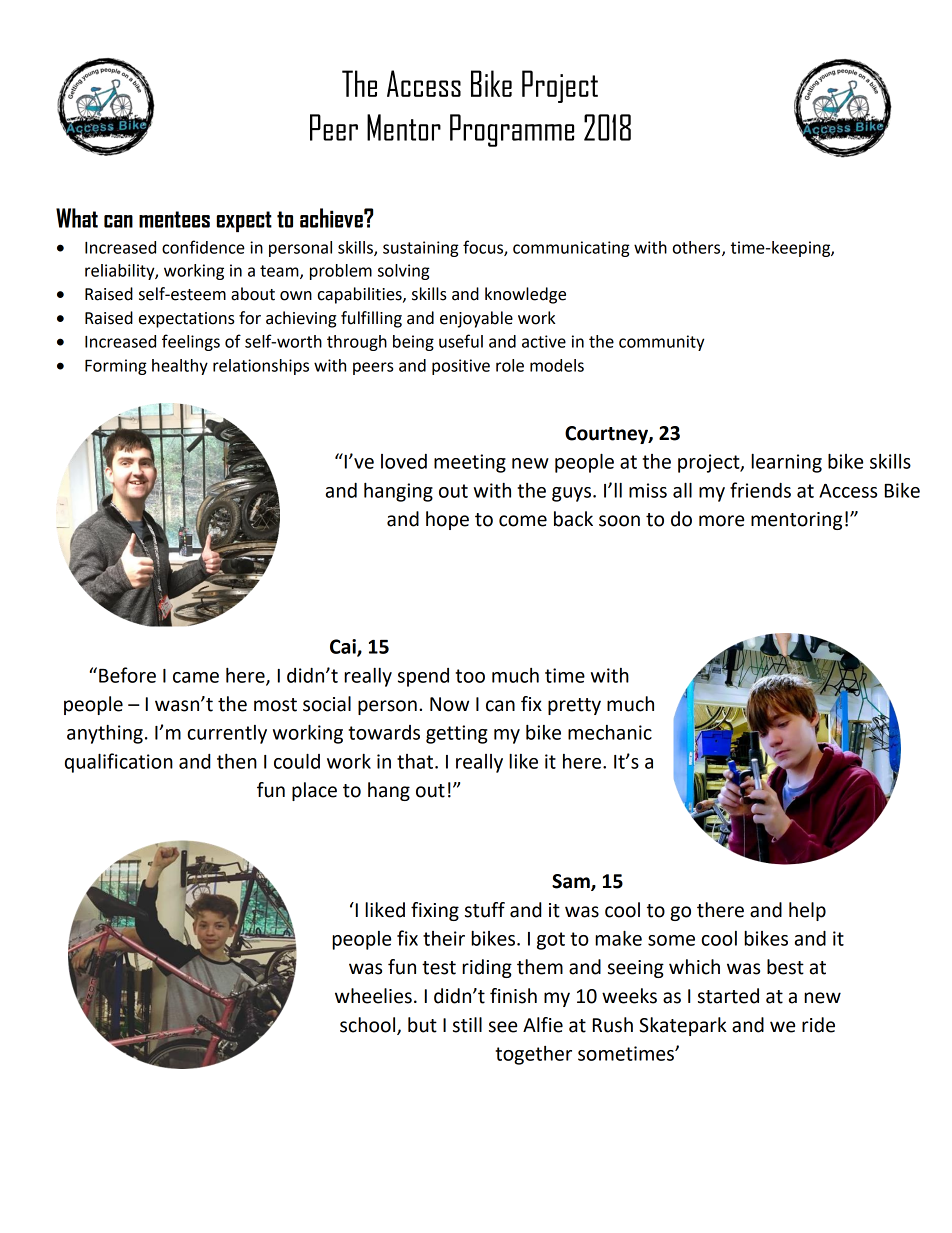 Image resolution: width=952 pixels, height=1233 pixels. I want to click on What, so click(77, 218).
